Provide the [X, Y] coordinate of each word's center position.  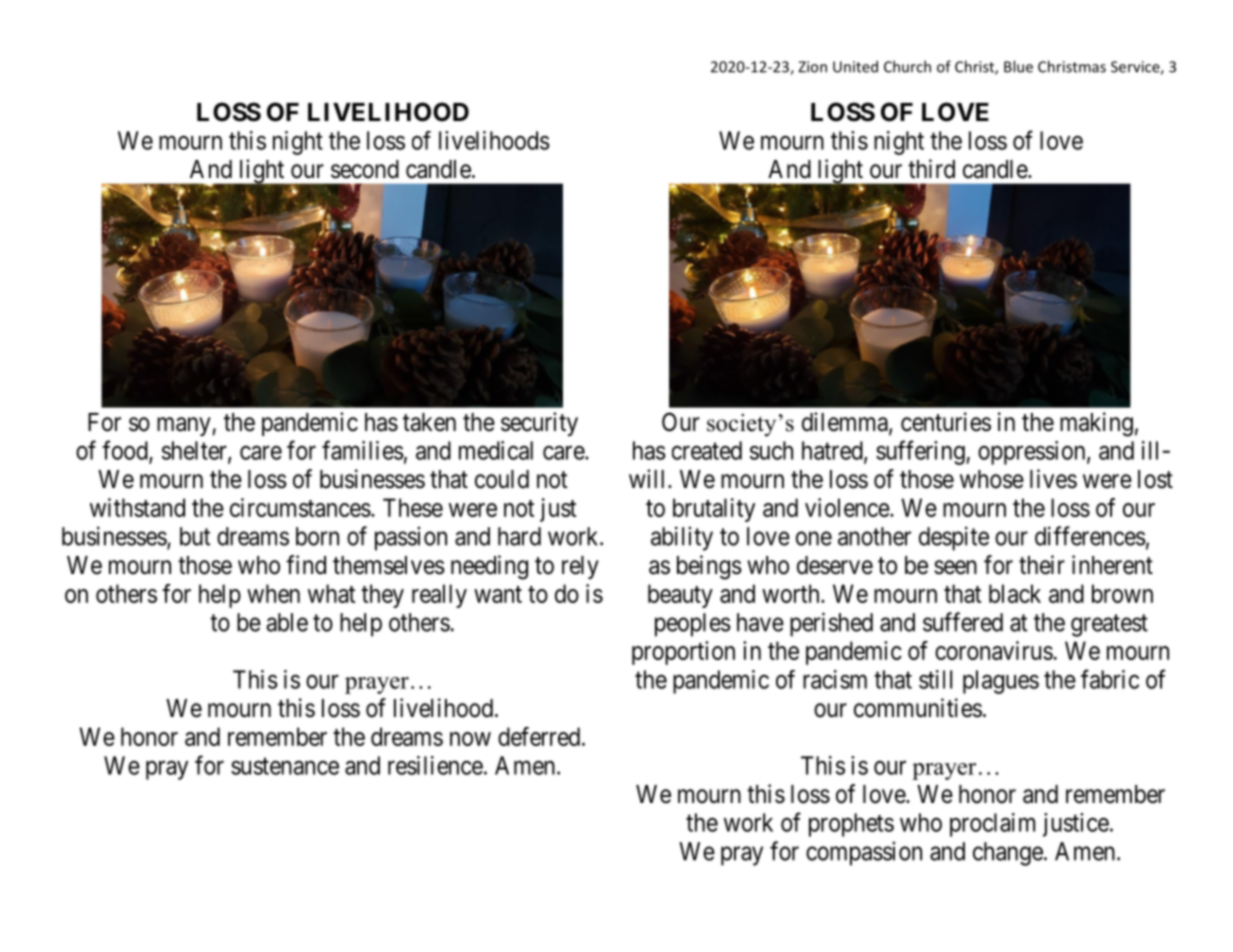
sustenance [285, 766]
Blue [1018, 66]
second [365, 169]
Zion [812, 67]
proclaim [992, 825]
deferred [539, 736]
